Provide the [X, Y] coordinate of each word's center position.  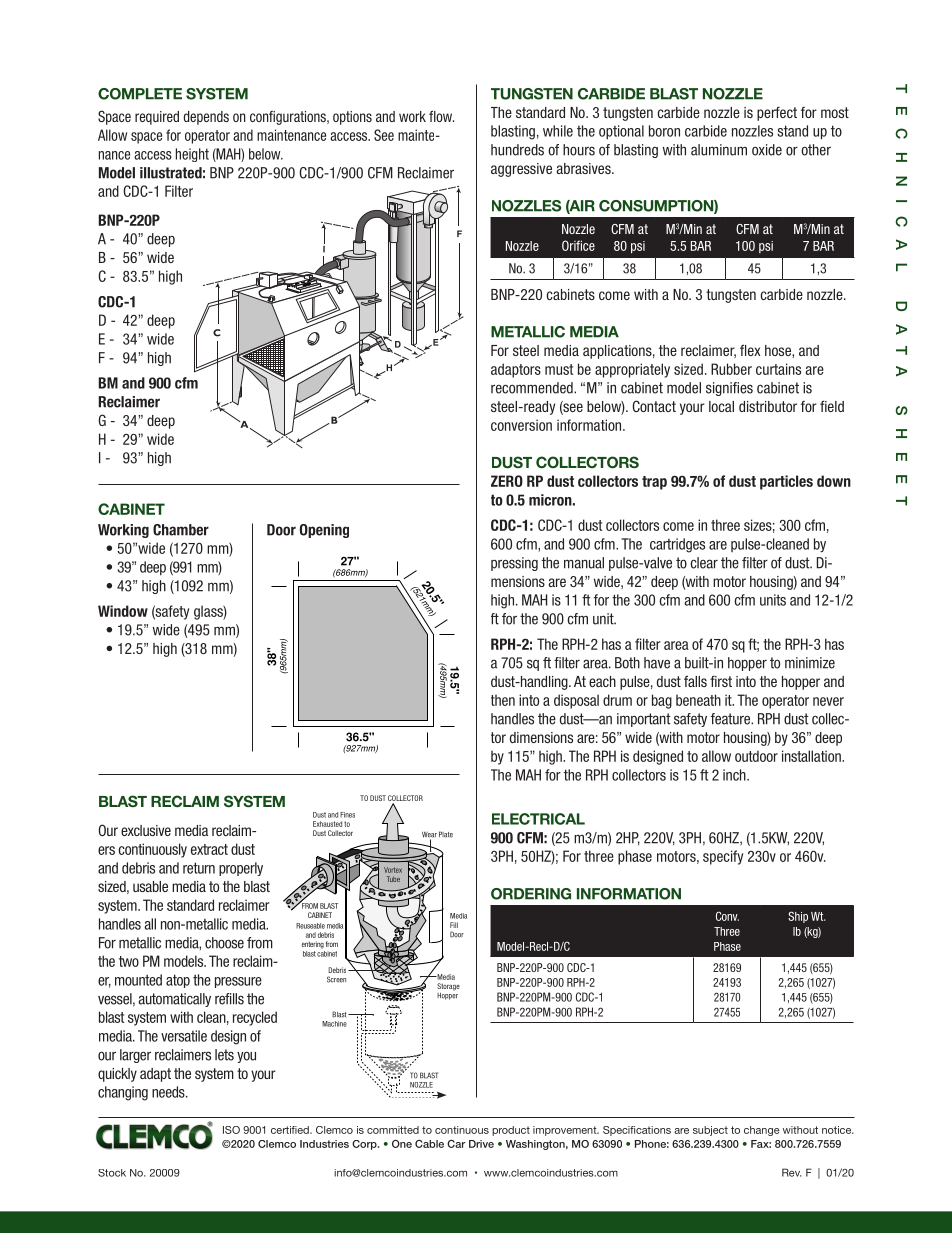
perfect [777, 114]
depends [206, 118]
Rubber [731, 369]
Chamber [181, 530]
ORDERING [531, 894]
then [503, 700]
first [721, 681]
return [199, 868]
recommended [533, 388]
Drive [481, 1144]
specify [723, 857]
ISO [231, 1130]
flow [441, 116]
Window [123, 611]
